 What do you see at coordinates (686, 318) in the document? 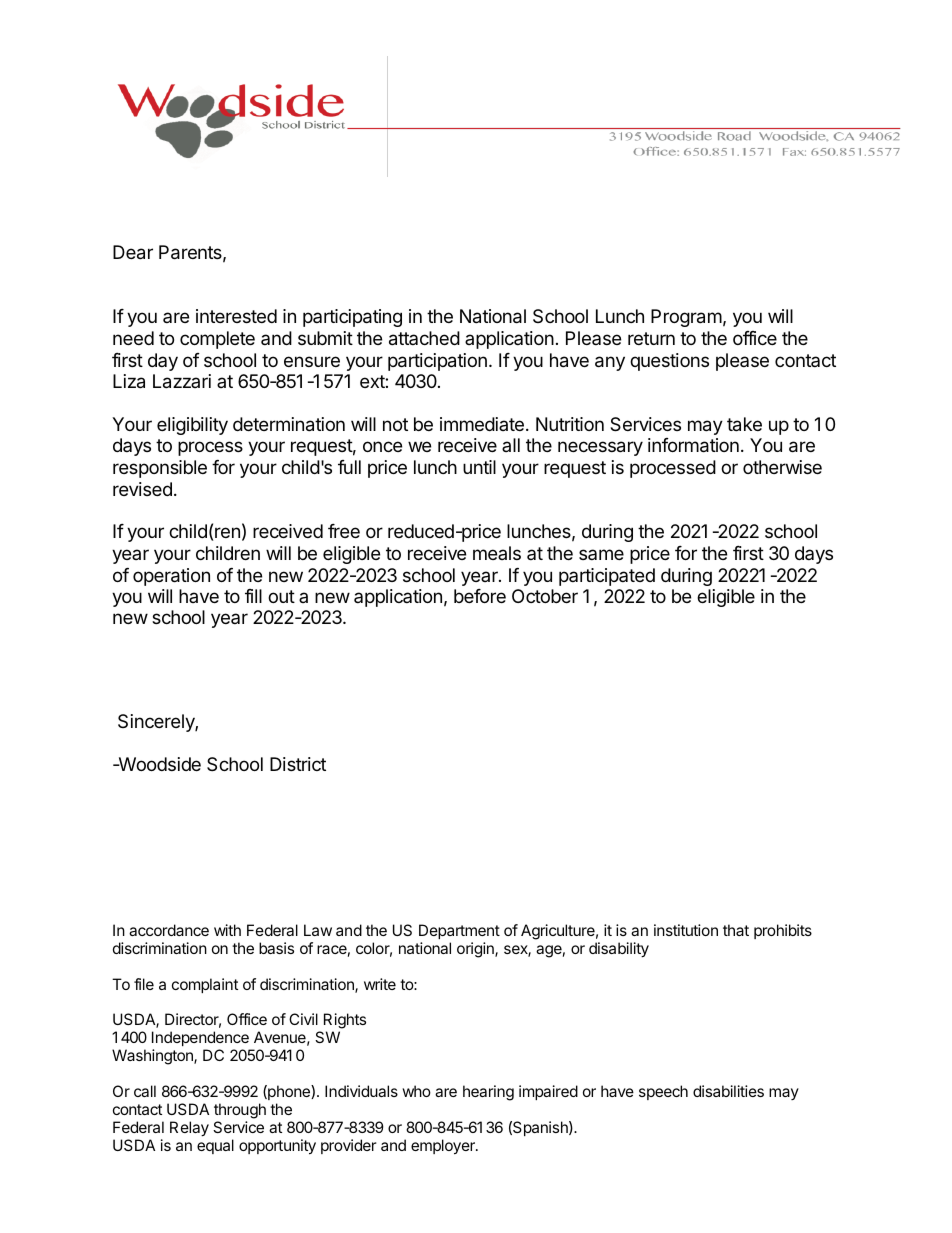
I see `Program` at bounding box center [686, 318].
